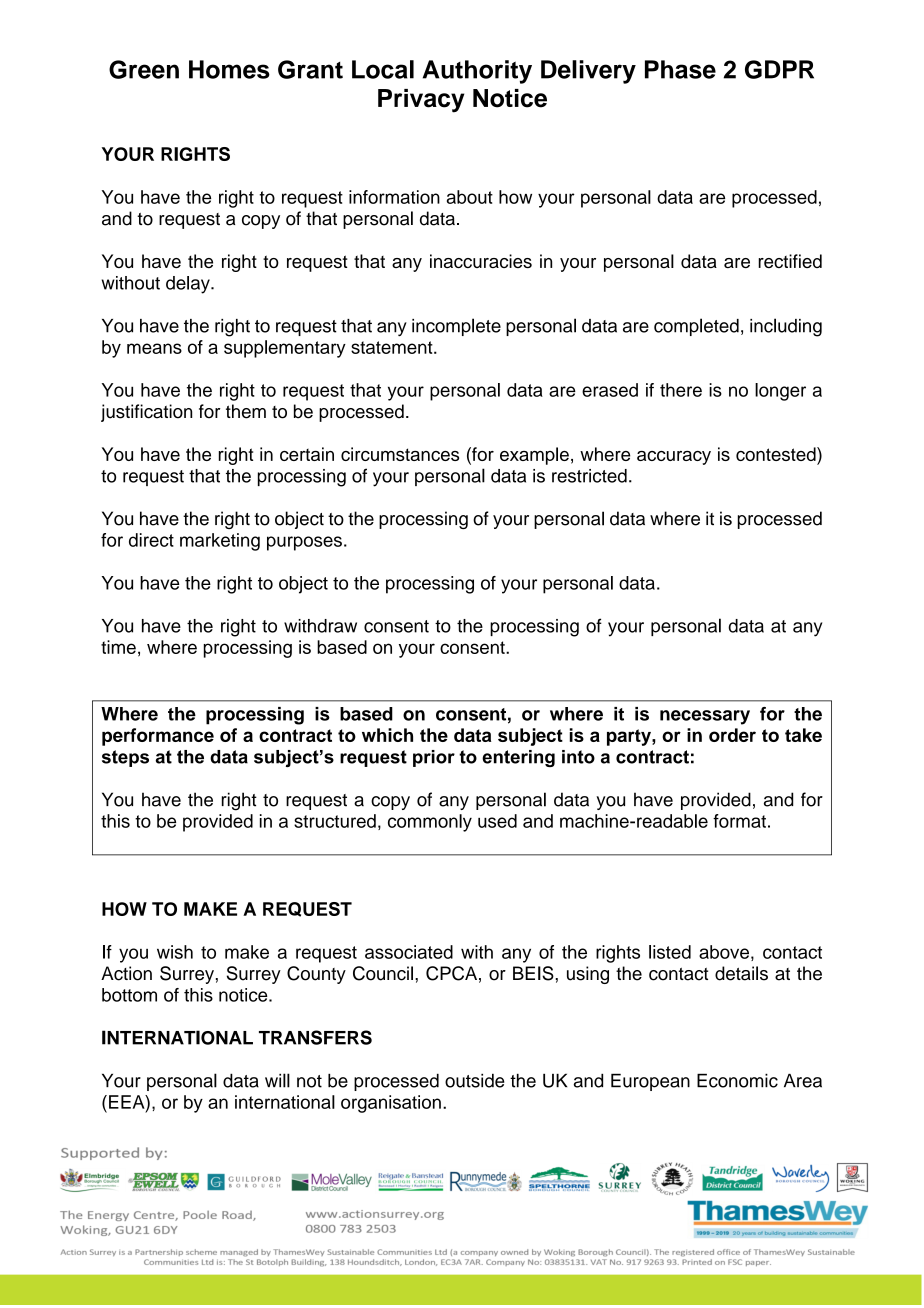 This image has width=924, height=1308. Describe the element at coordinates (430, 823) in the image. I see `commonly` at that location.
